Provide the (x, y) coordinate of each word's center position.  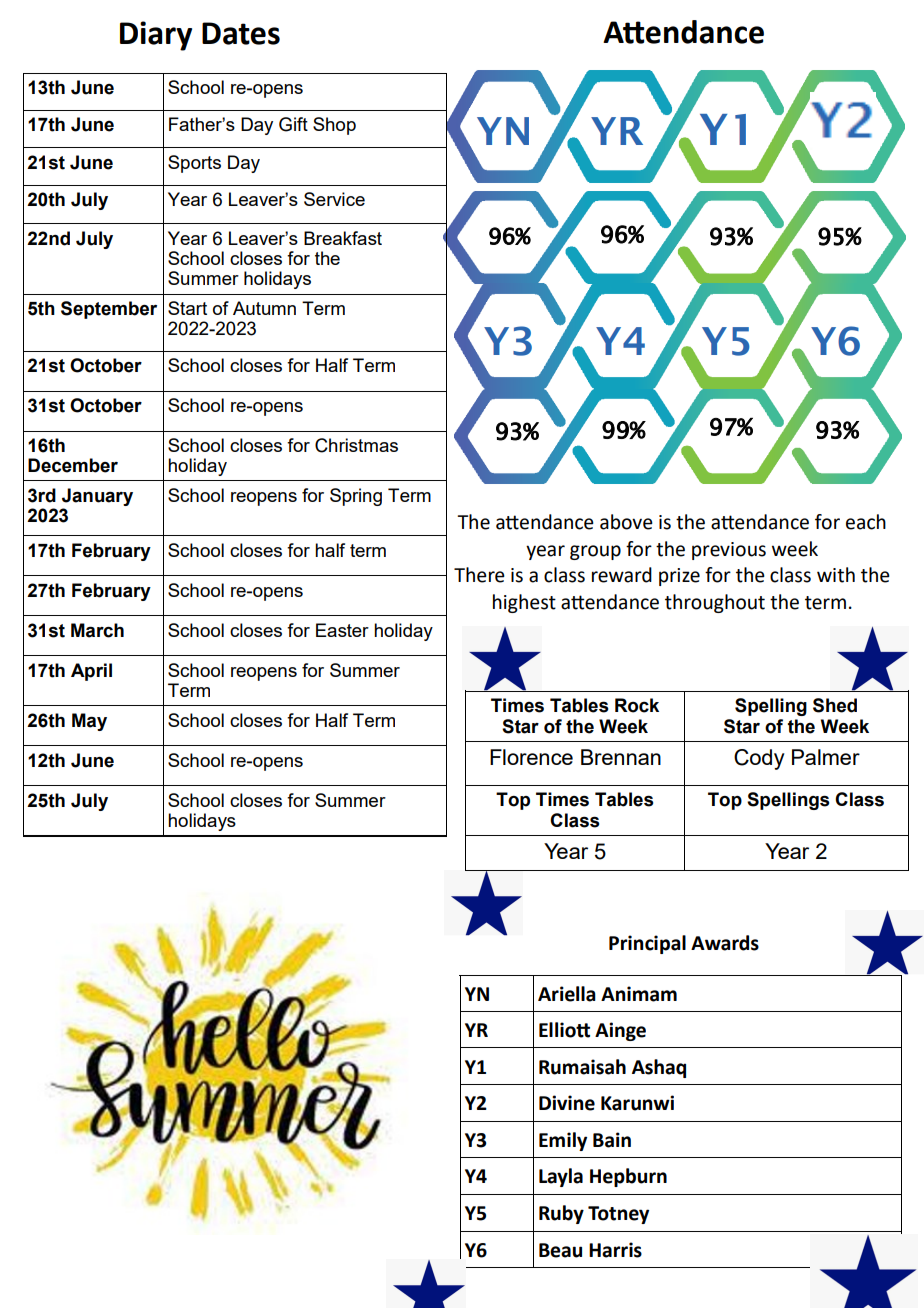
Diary (156, 36)
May (89, 722)
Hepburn (628, 1177)
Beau (560, 1250)
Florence (531, 757)
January (97, 497)
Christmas (356, 445)
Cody (759, 759)
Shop (334, 126)
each (866, 522)
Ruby (561, 1214)
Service (334, 199)
